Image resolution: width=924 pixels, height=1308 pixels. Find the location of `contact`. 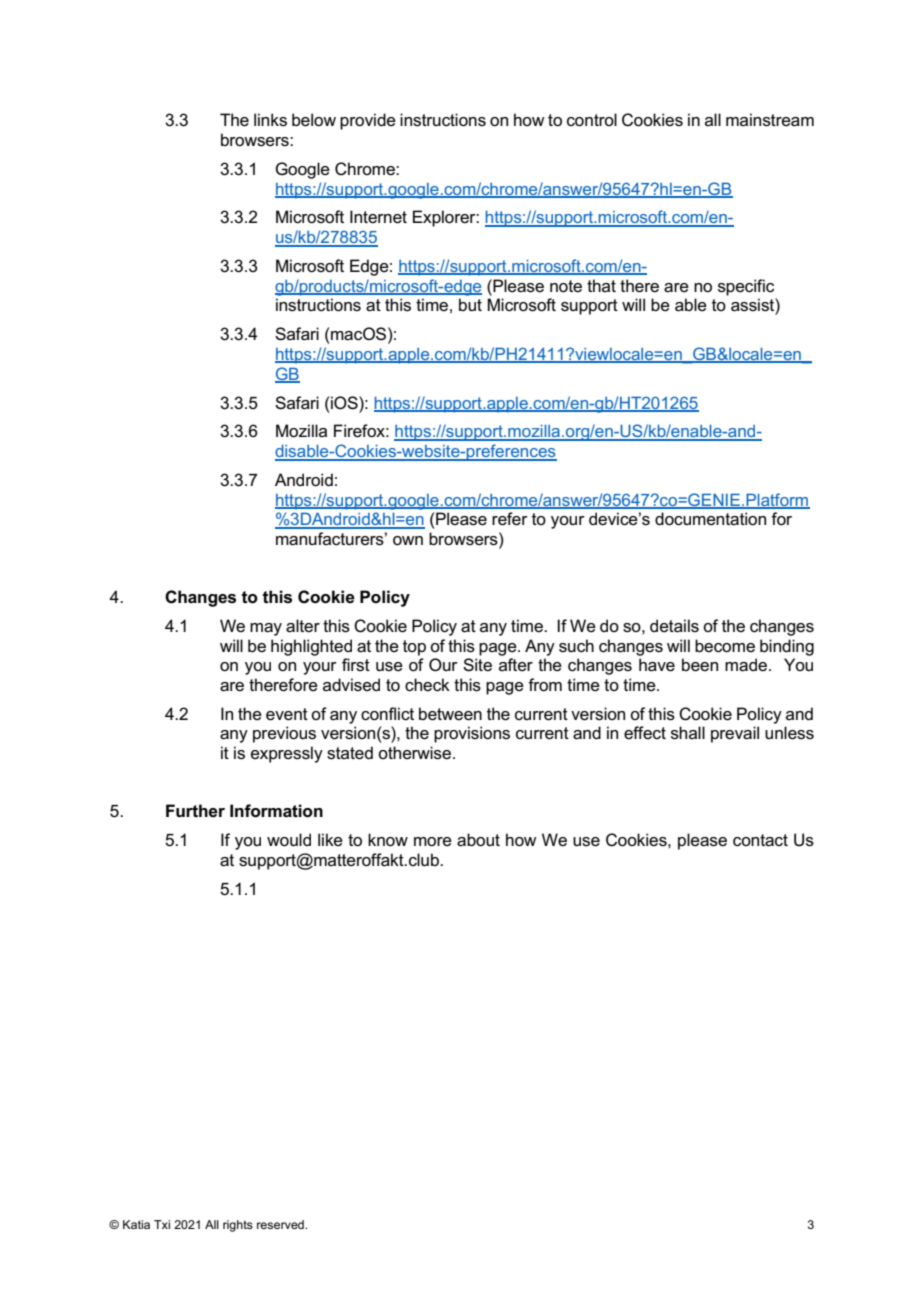

contact is located at coordinates (760, 840).
